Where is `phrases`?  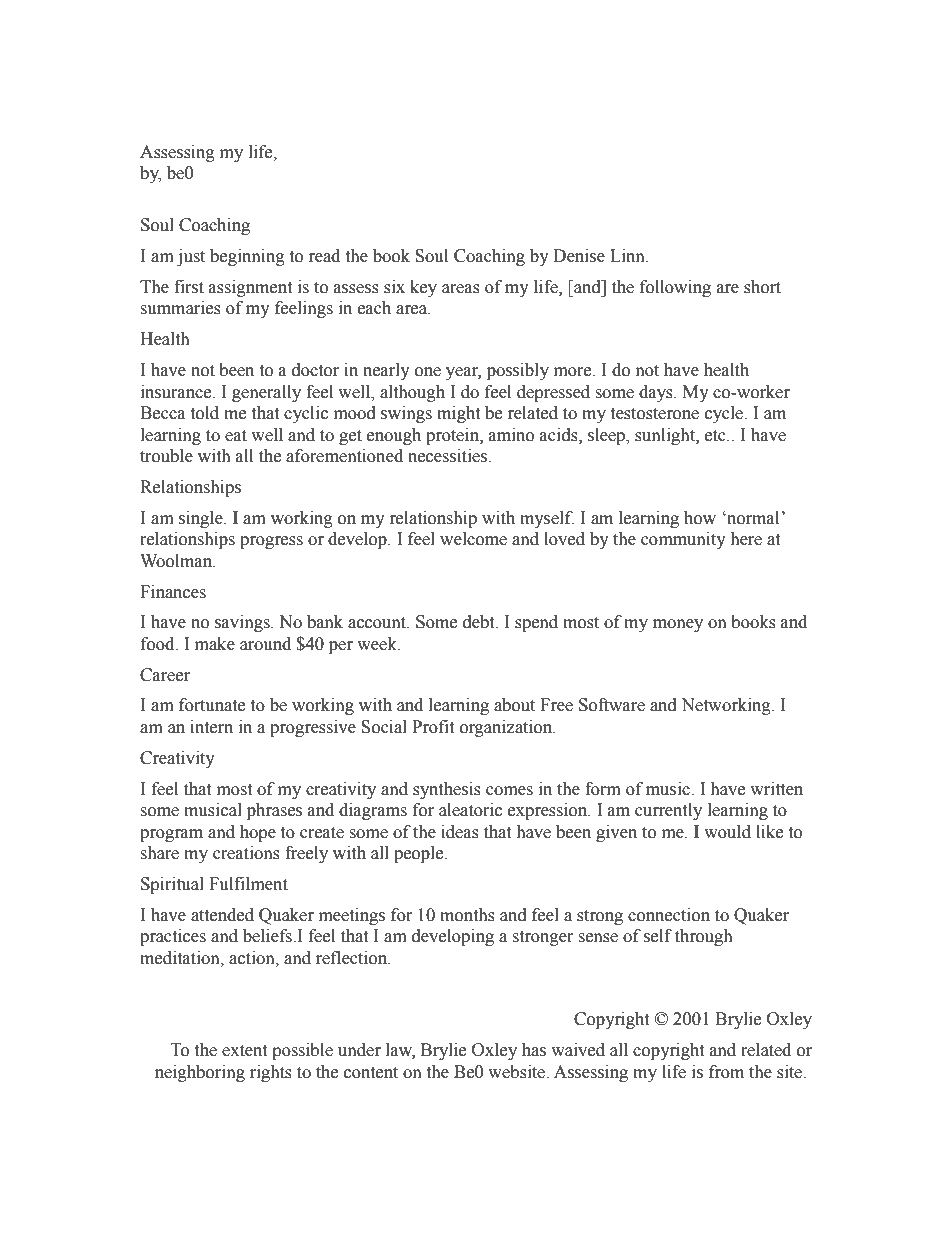 phrases is located at coordinates (274, 811).
